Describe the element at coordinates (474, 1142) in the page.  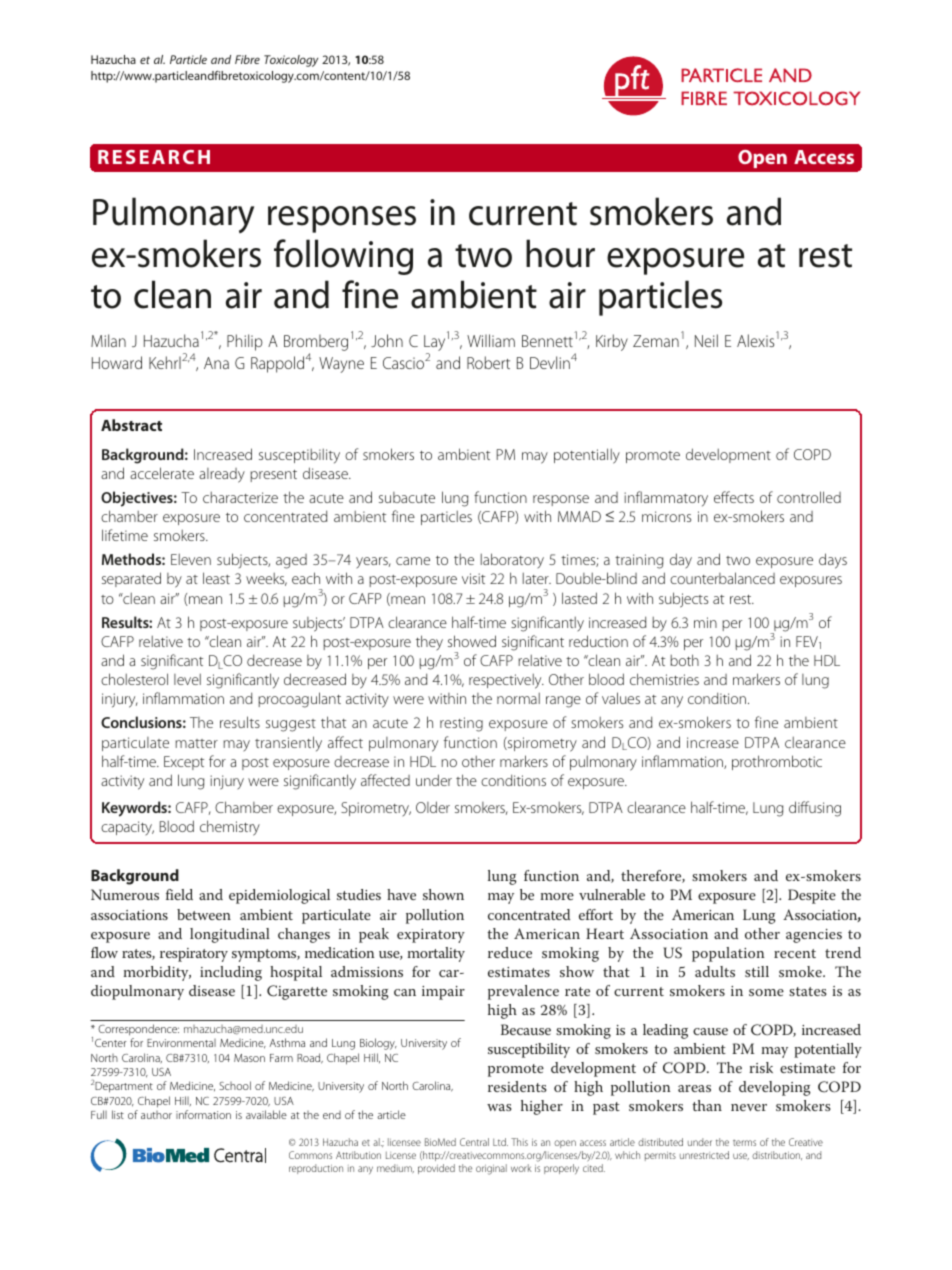
I see `Central` at that location.
